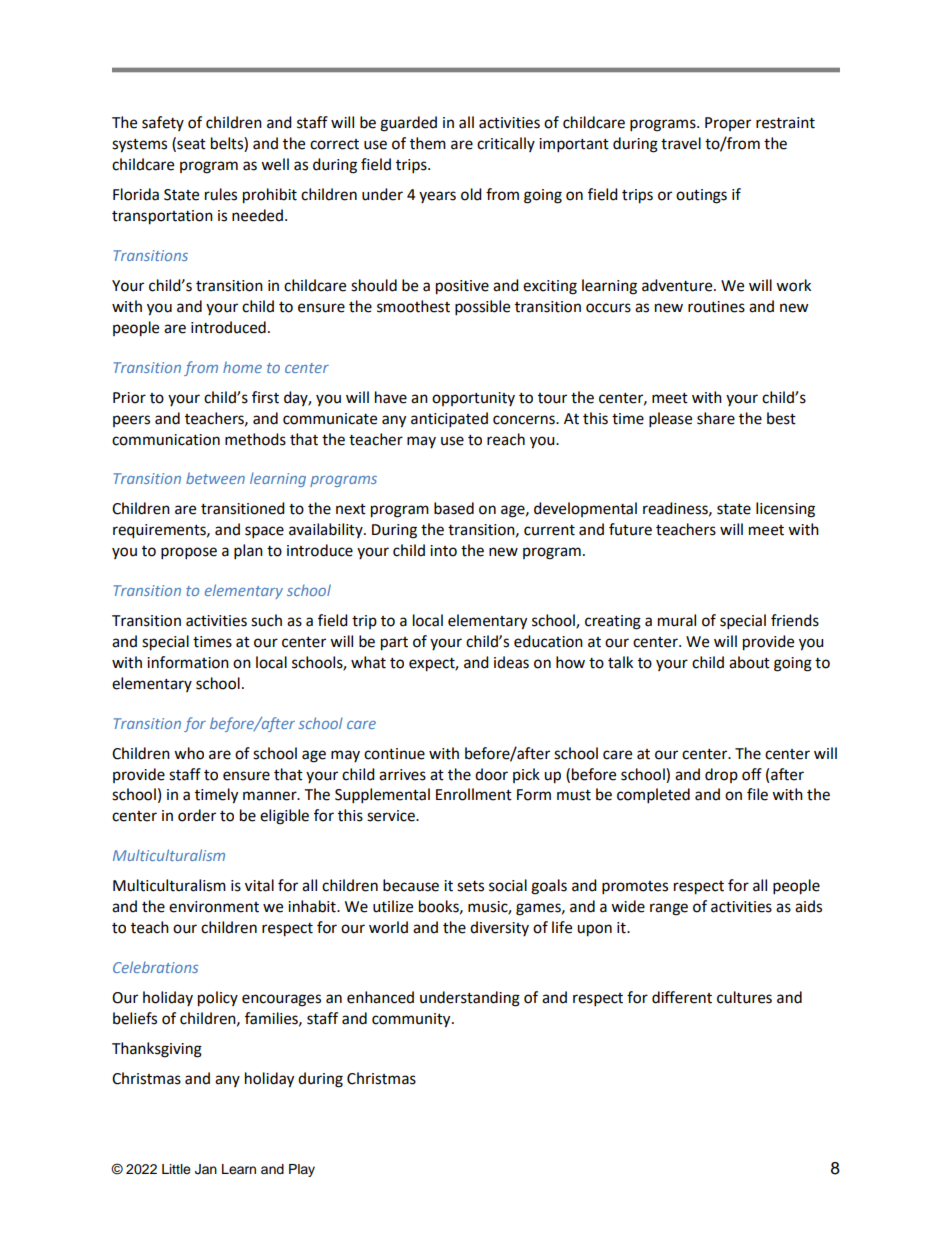 This document has height=1233, width=952. I want to click on Proper, so click(728, 124).
